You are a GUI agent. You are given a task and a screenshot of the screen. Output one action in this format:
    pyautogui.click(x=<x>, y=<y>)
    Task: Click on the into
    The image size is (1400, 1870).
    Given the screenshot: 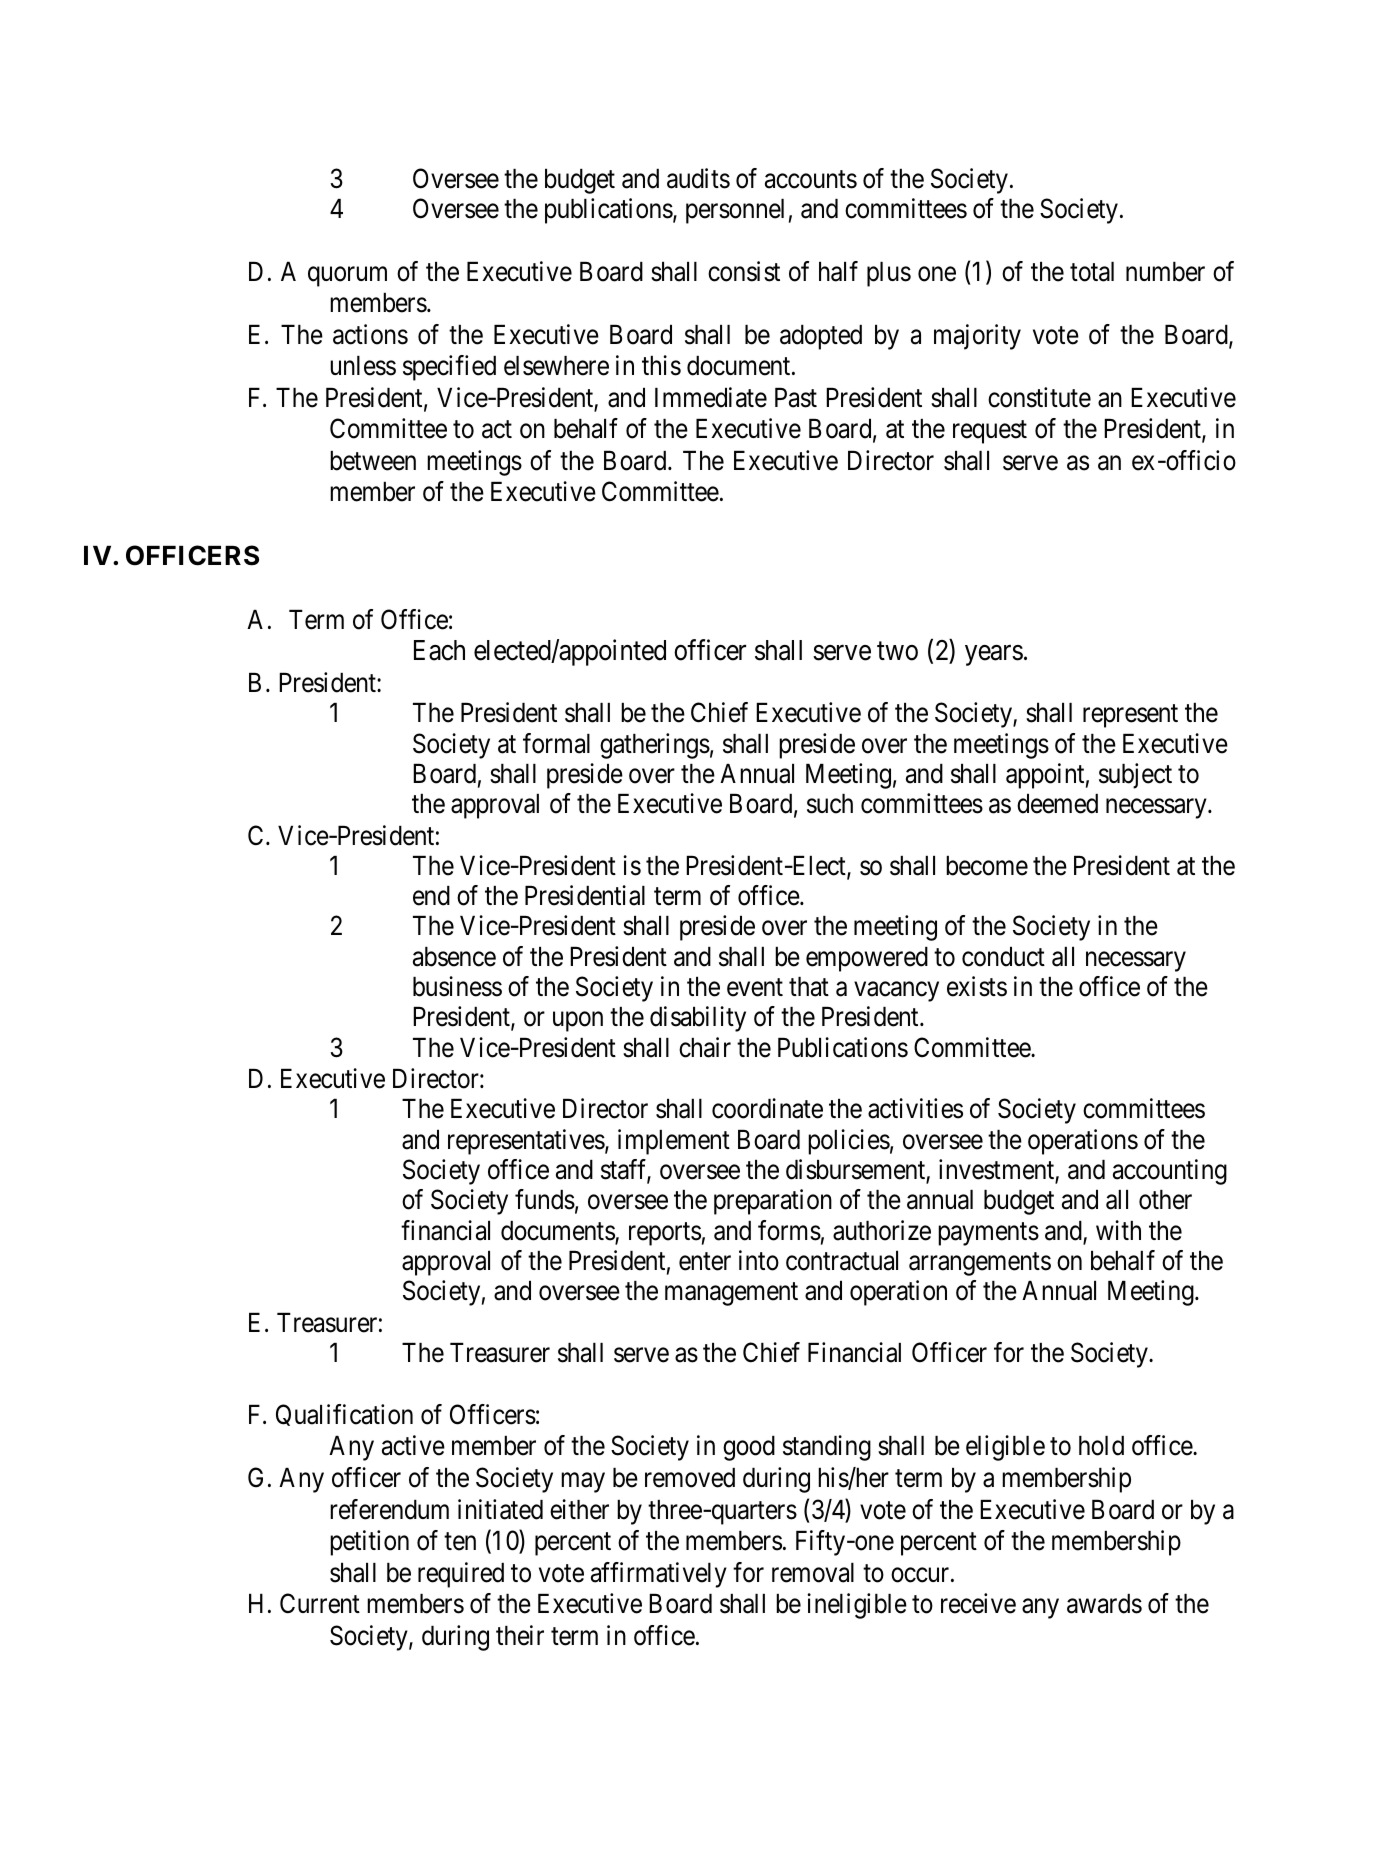 What is the action you would take?
    pyautogui.click(x=759, y=1260)
